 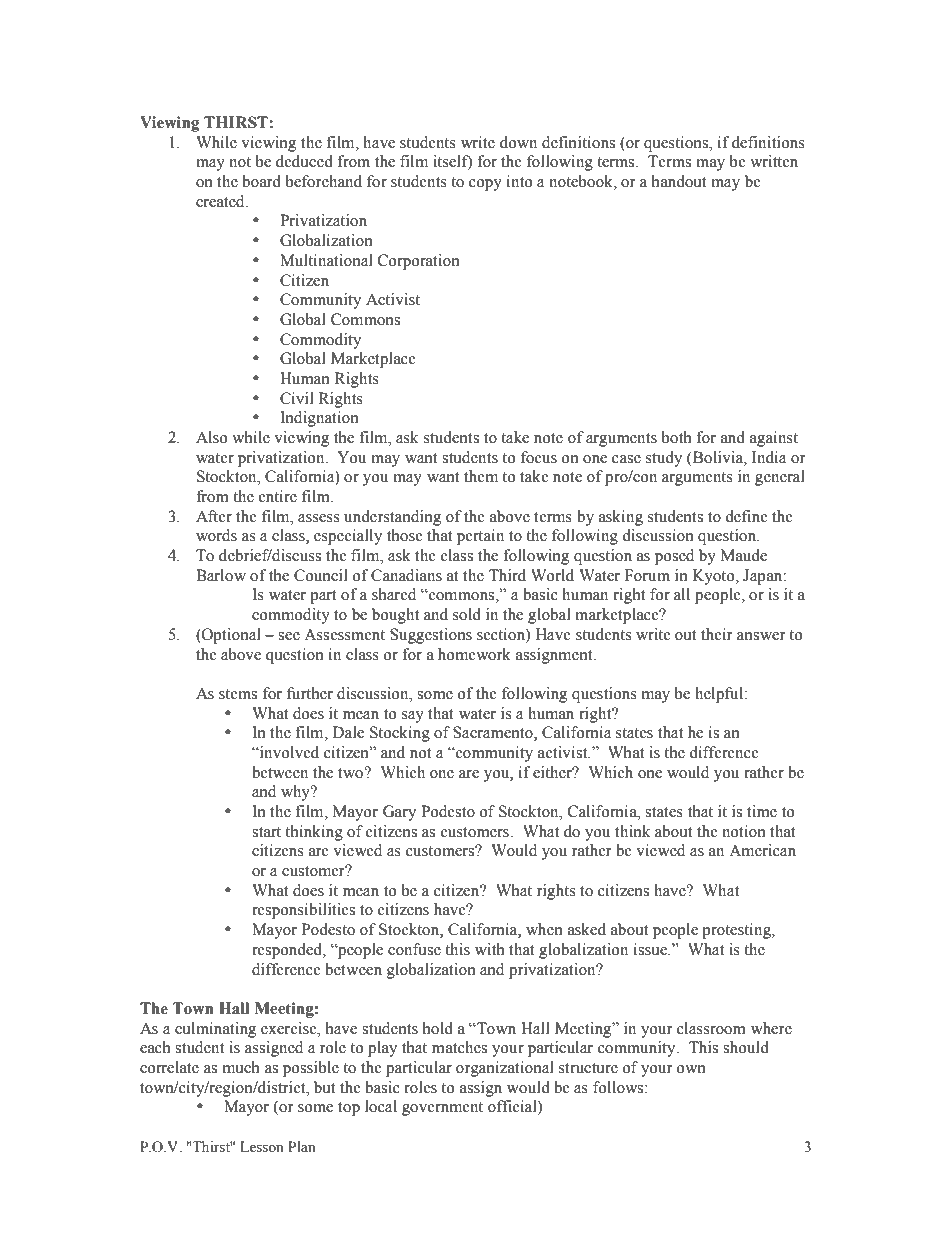 What do you see at coordinates (214, 516) in the document?
I see `After` at bounding box center [214, 516].
